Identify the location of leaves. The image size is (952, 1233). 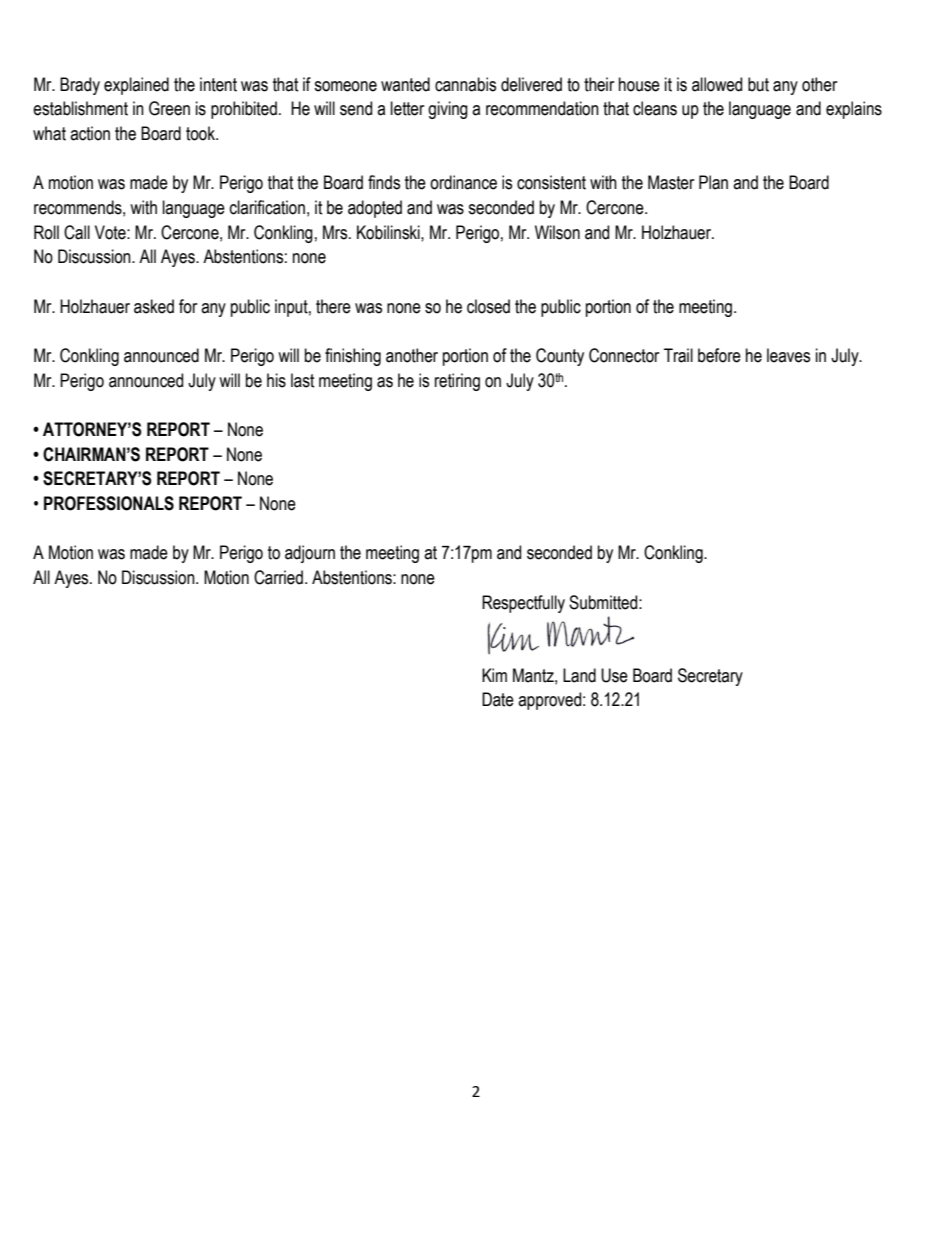
(788, 355).
